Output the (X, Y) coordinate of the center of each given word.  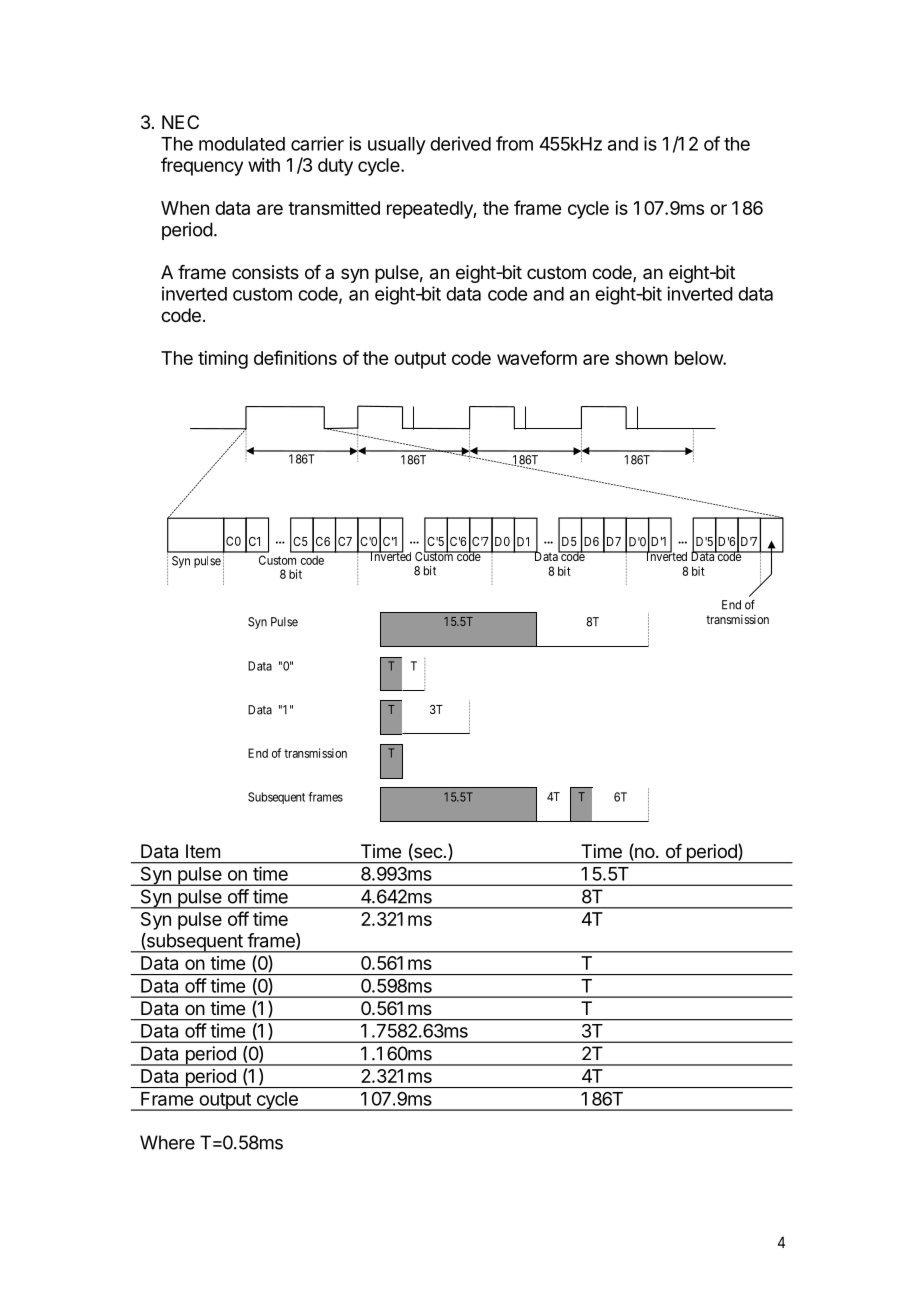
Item (203, 851)
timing (223, 360)
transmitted (334, 208)
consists (265, 272)
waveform (537, 357)
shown (641, 358)
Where (167, 1142)
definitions (295, 357)
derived (460, 143)
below (699, 358)
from (514, 143)
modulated (242, 144)
